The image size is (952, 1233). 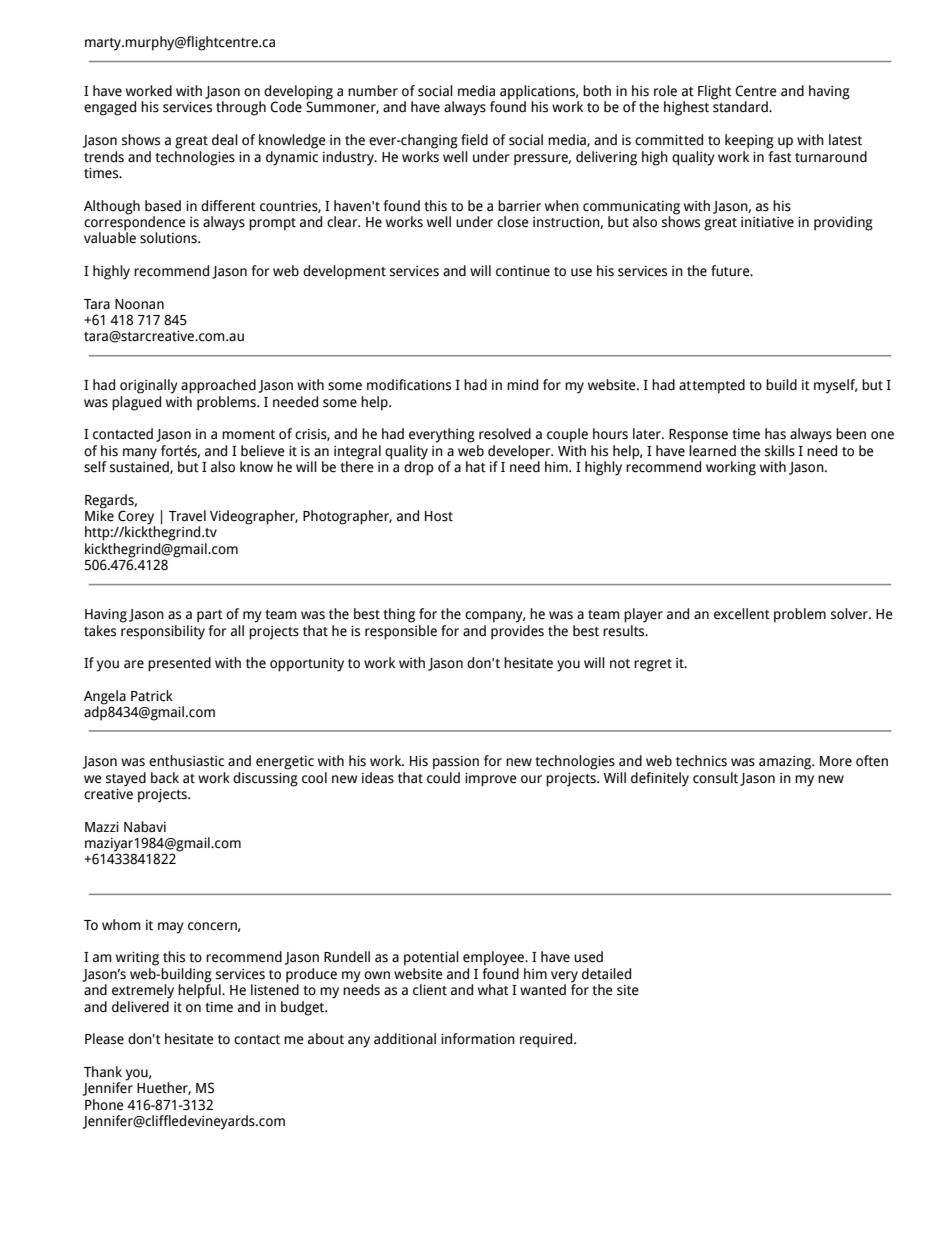 I want to click on Thank, so click(x=103, y=1072).
